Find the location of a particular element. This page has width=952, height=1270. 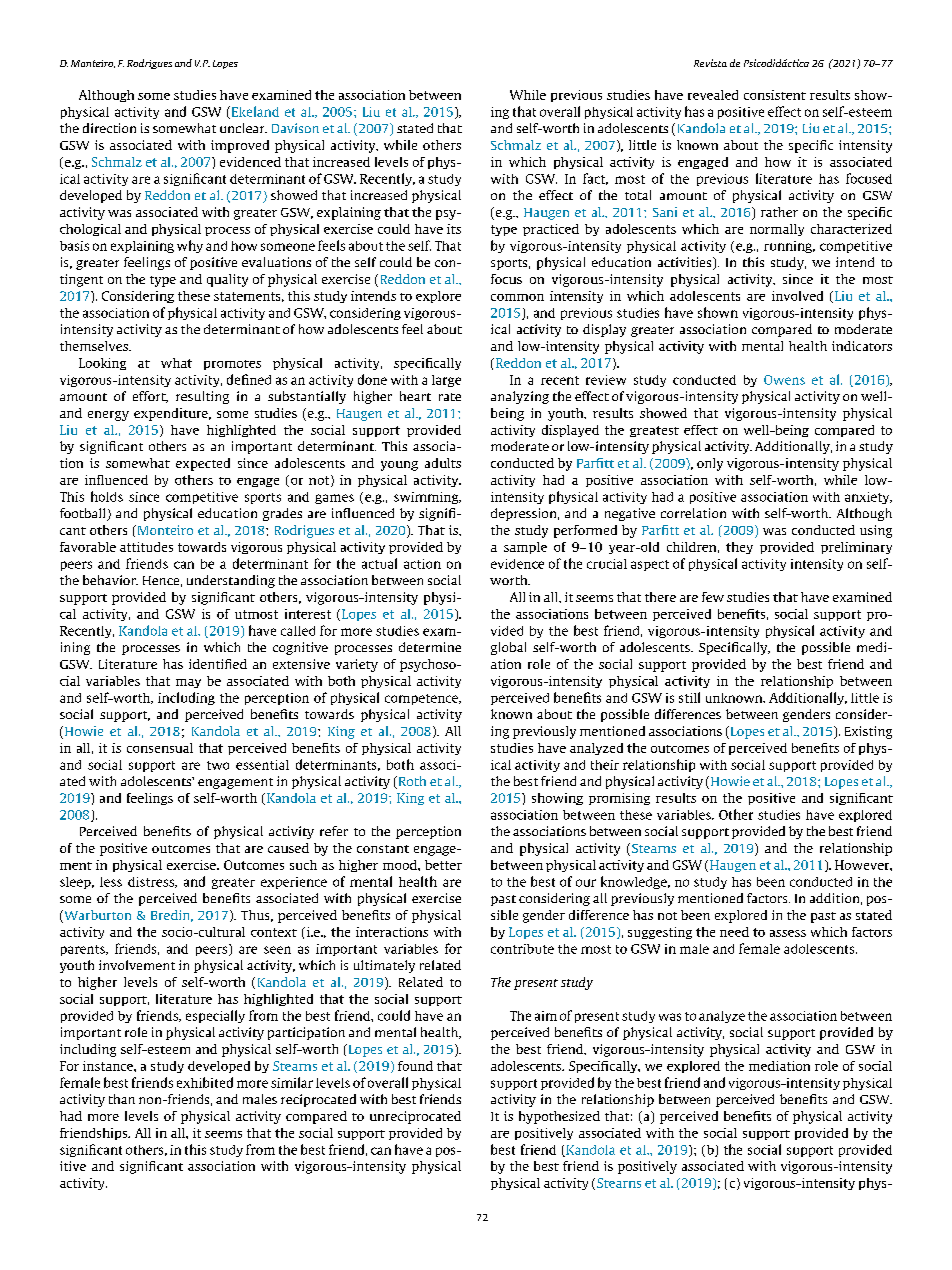

exhibited is located at coordinates (205, 1082).
